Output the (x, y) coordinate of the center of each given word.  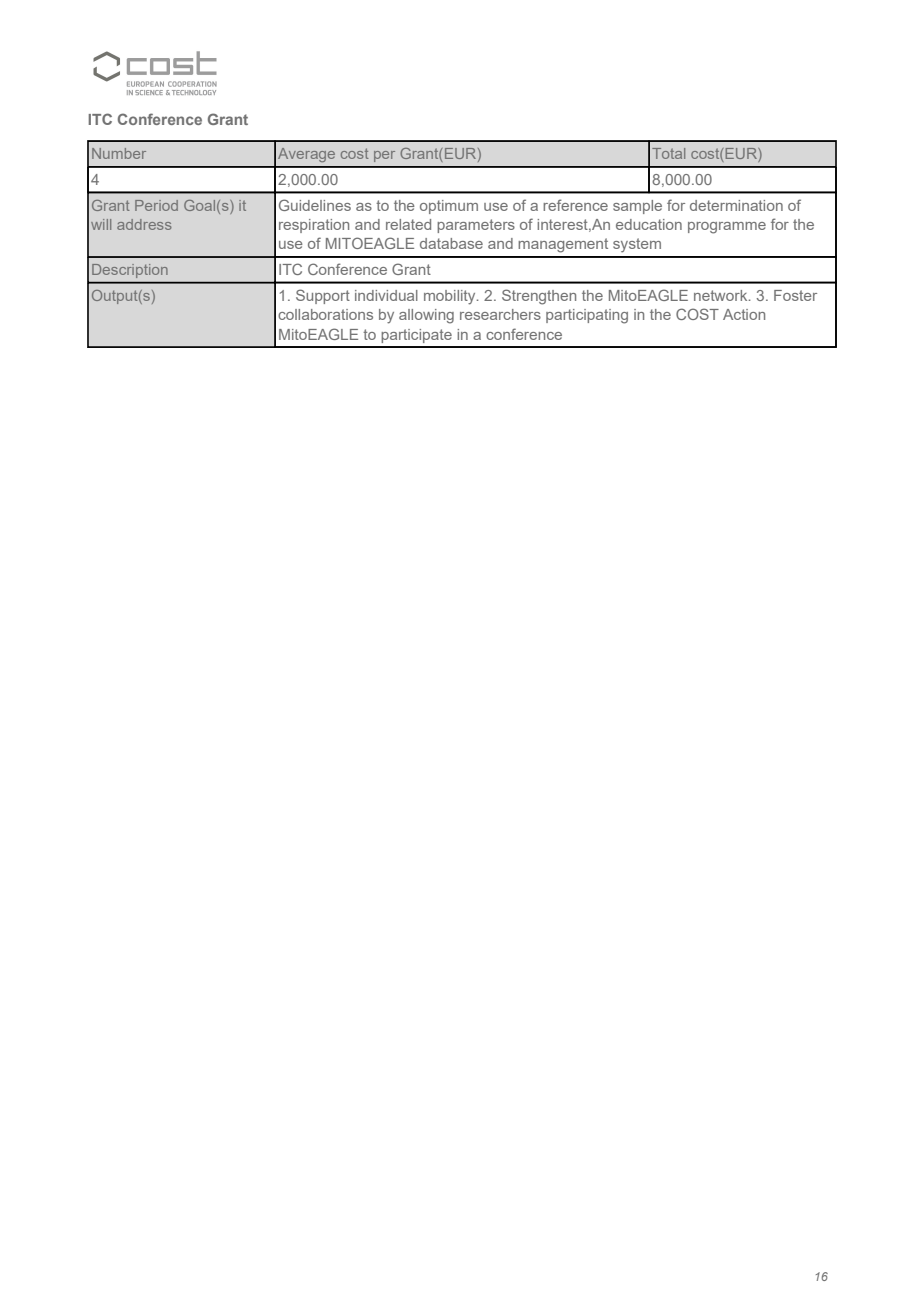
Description (129, 271)
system (637, 245)
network (722, 295)
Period (156, 205)
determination (736, 205)
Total (668, 153)
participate (416, 336)
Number (119, 153)
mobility (451, 297)
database (451, 243)
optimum (449, 207)
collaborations (325, 314)
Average (306, 155)
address (144, 224)
